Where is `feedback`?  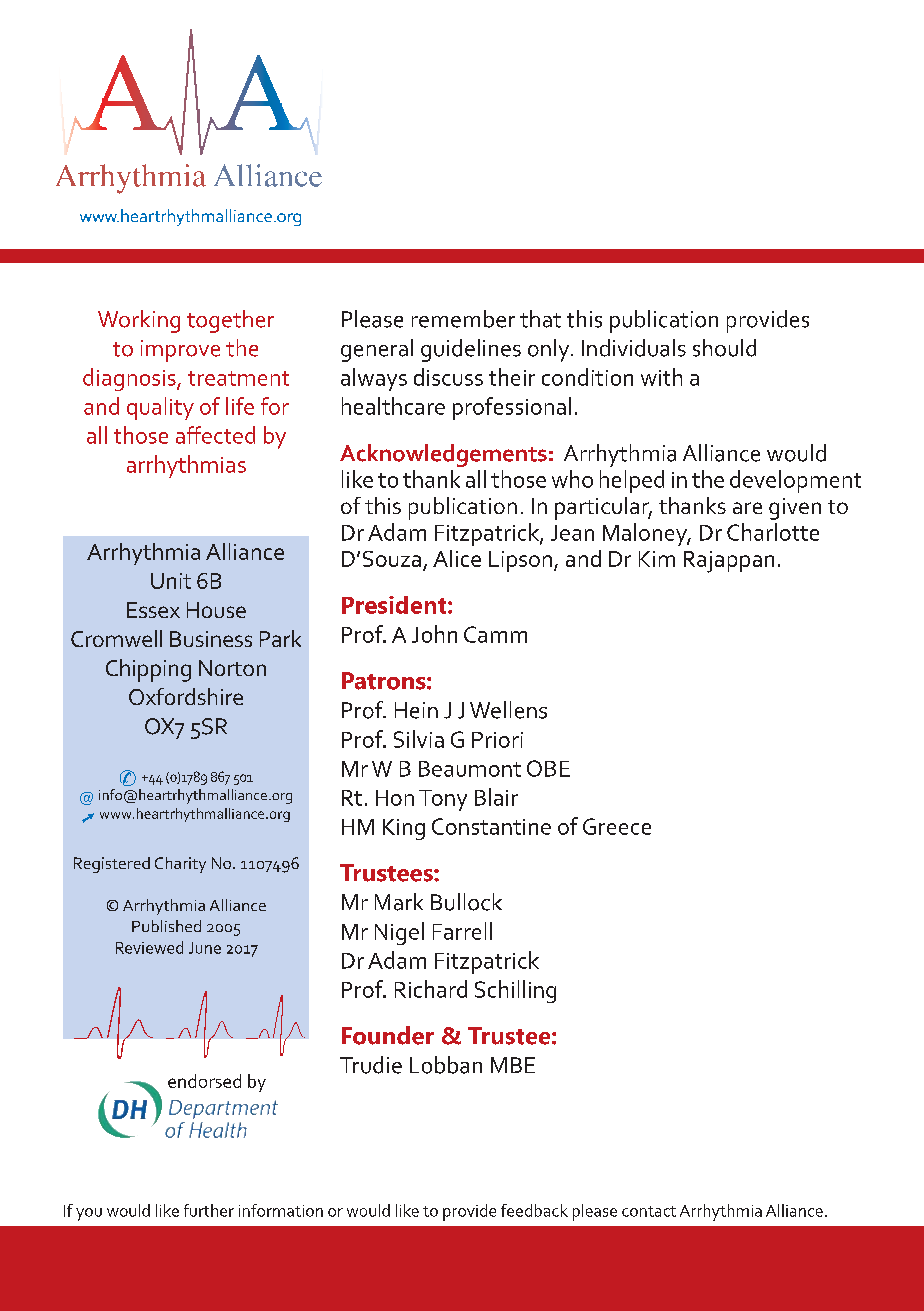
feedback is located at coordinates (534, 1210).
